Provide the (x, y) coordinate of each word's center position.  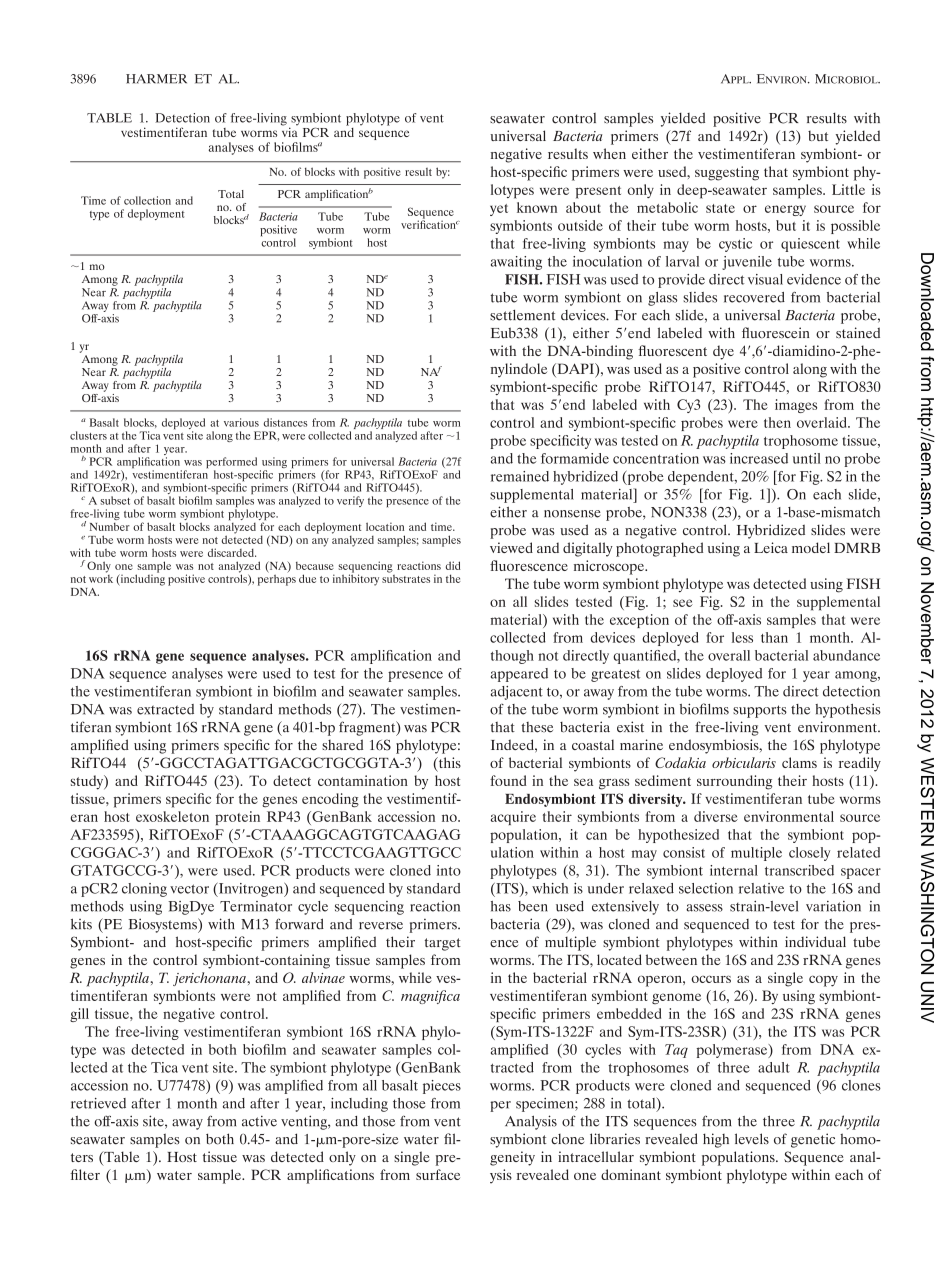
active (259, 1121)
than (774, 637)
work (101, 577)
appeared (519, 675)
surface (438, 1174)
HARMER (156, 79)
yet (499, 210)
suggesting (727, 173)
